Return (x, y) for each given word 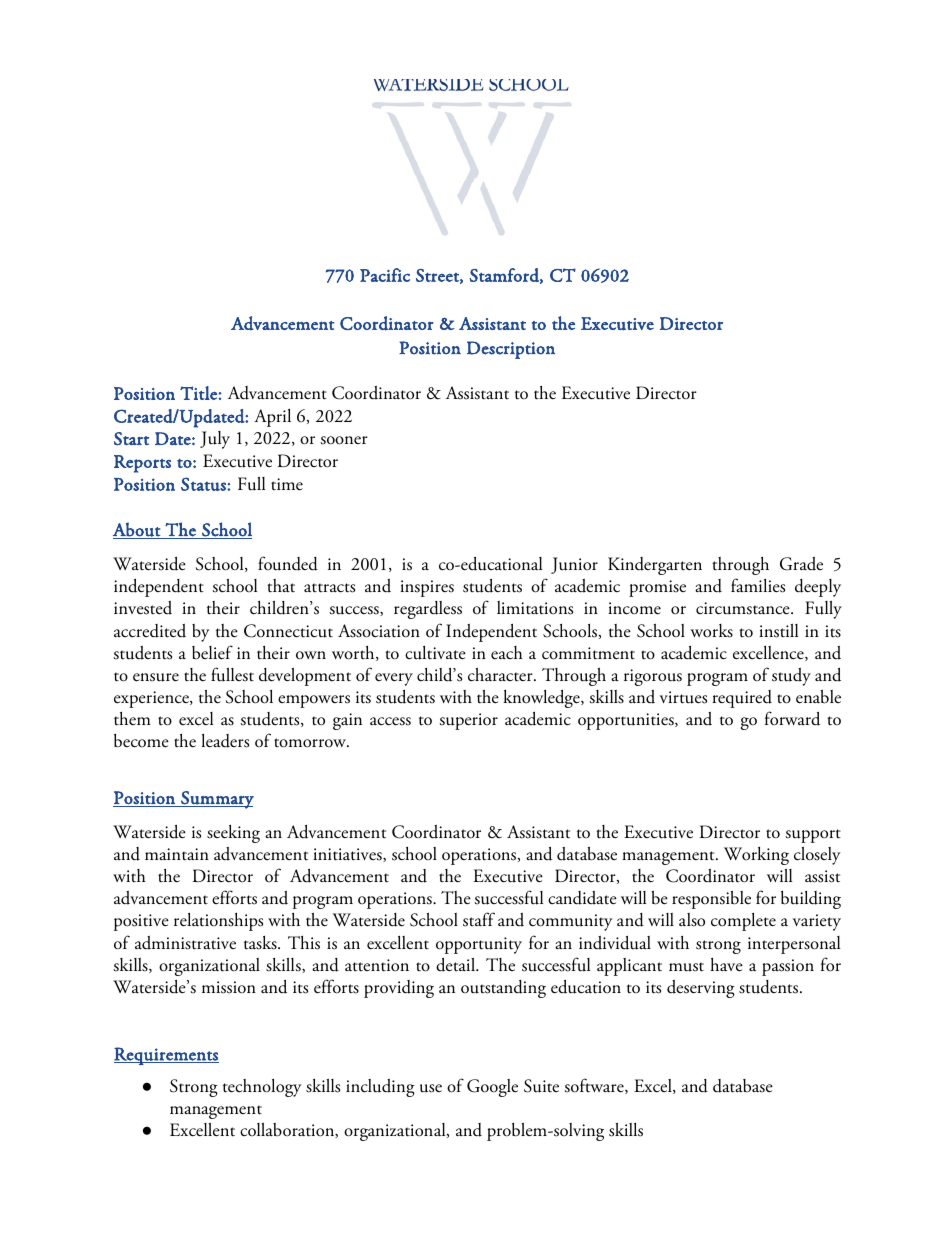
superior (469, 721)
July (215, 440)
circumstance (744, 608)
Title (199, 393)
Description (511, 350)
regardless (428, 610)
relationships (218, 922)
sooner (344, 440)
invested (143, 608)
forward (792, 718)
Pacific (385, 275)
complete (743, 922)
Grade (801, 564)
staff (479, 919)
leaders (225, 741)
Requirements (166, 1056)
